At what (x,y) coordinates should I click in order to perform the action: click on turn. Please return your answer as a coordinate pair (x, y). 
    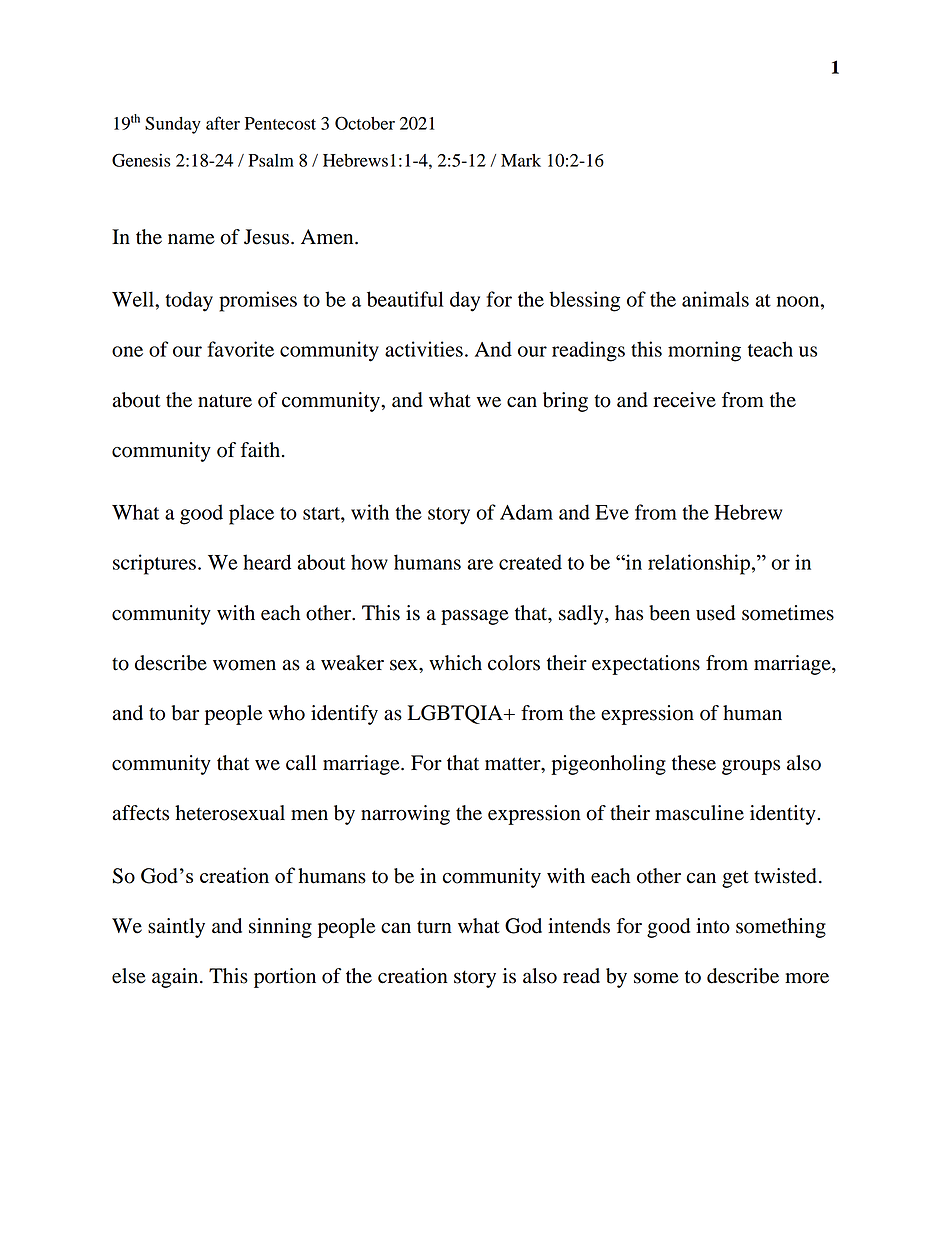
    Looking at the image, I should click on (434, 927).
